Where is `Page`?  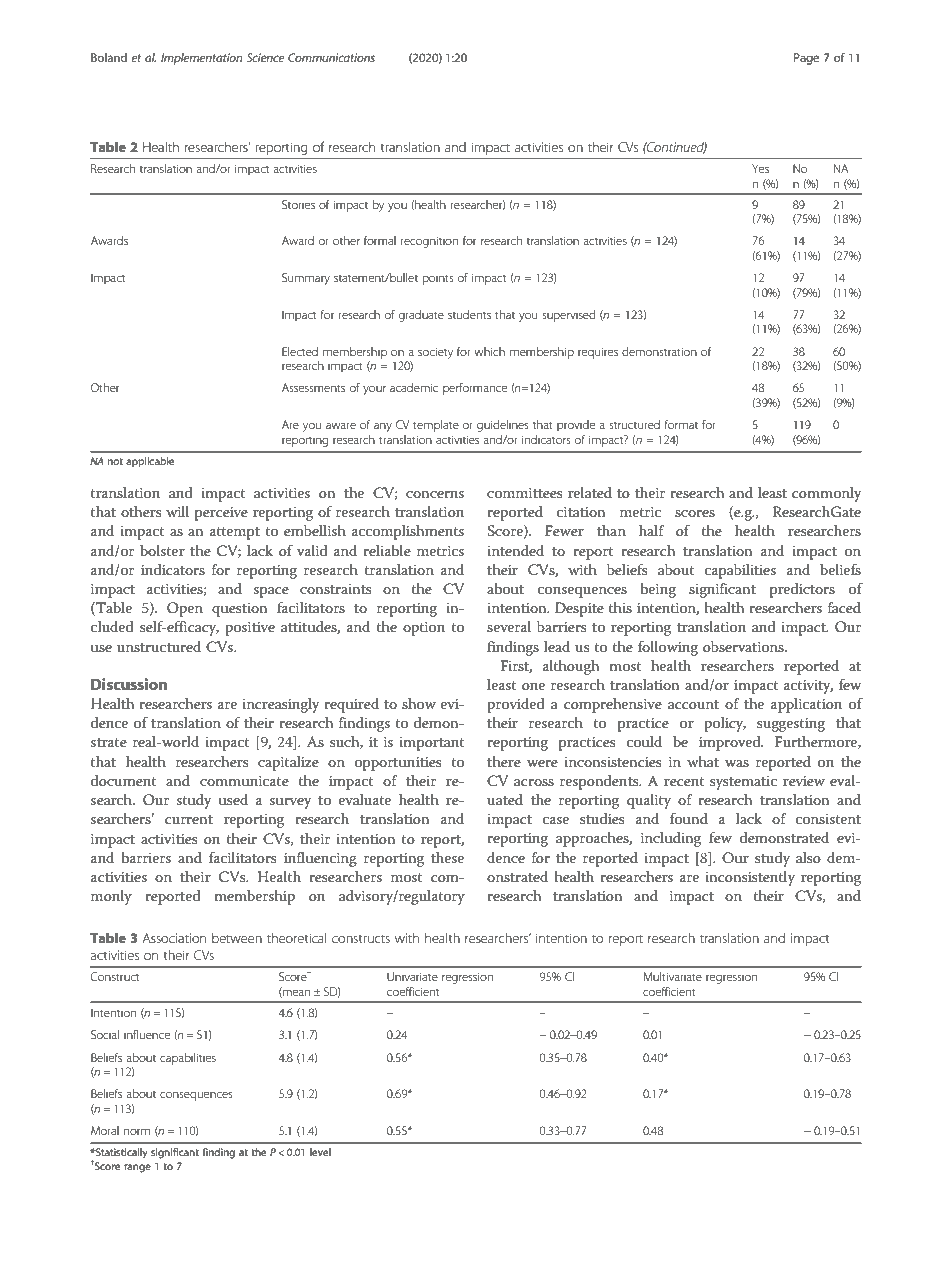
Page is located at coordinates (806, 59).
